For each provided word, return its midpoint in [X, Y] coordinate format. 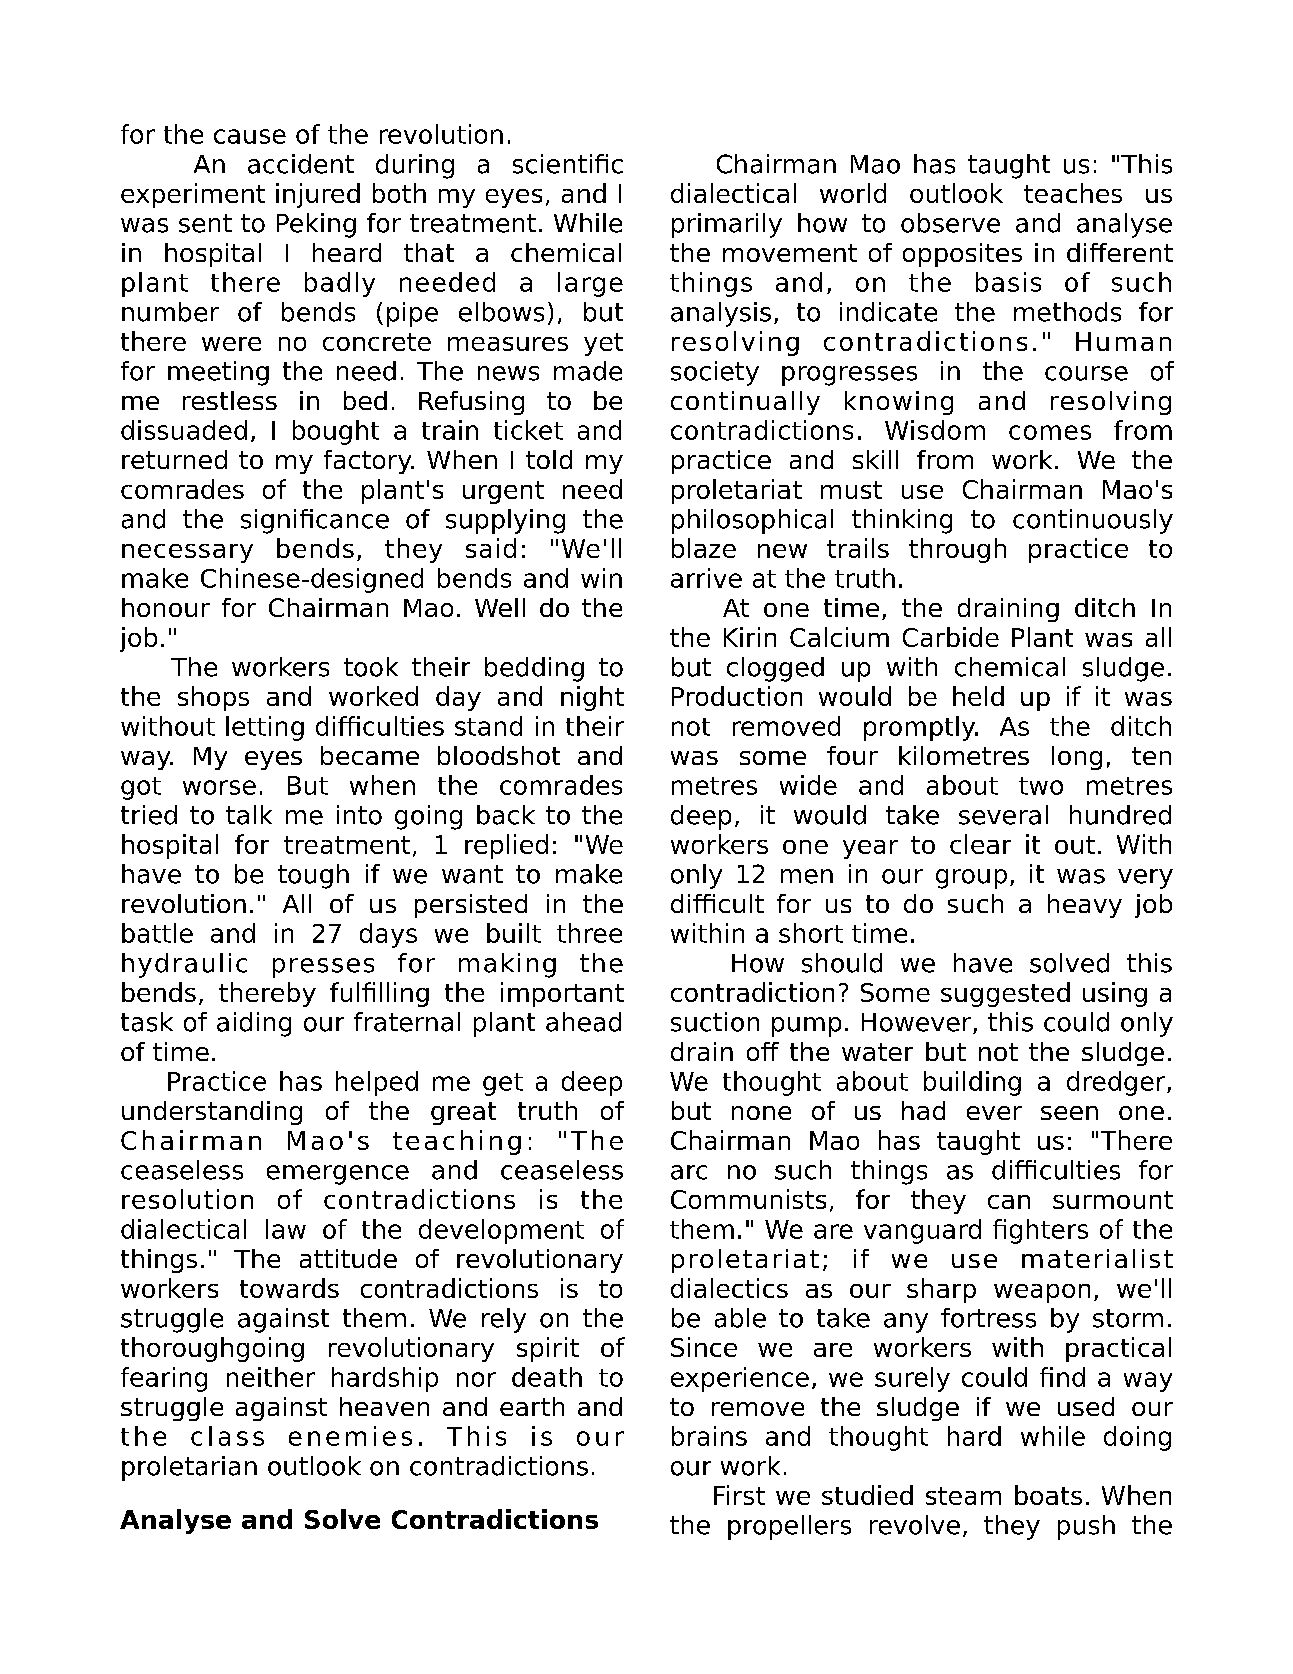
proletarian [189, 1468]
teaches [1073, 193]
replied [506, 846]
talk [249, 815]
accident [301, 164]
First [739, 1495]
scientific [568, 164]
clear [980, 844]
